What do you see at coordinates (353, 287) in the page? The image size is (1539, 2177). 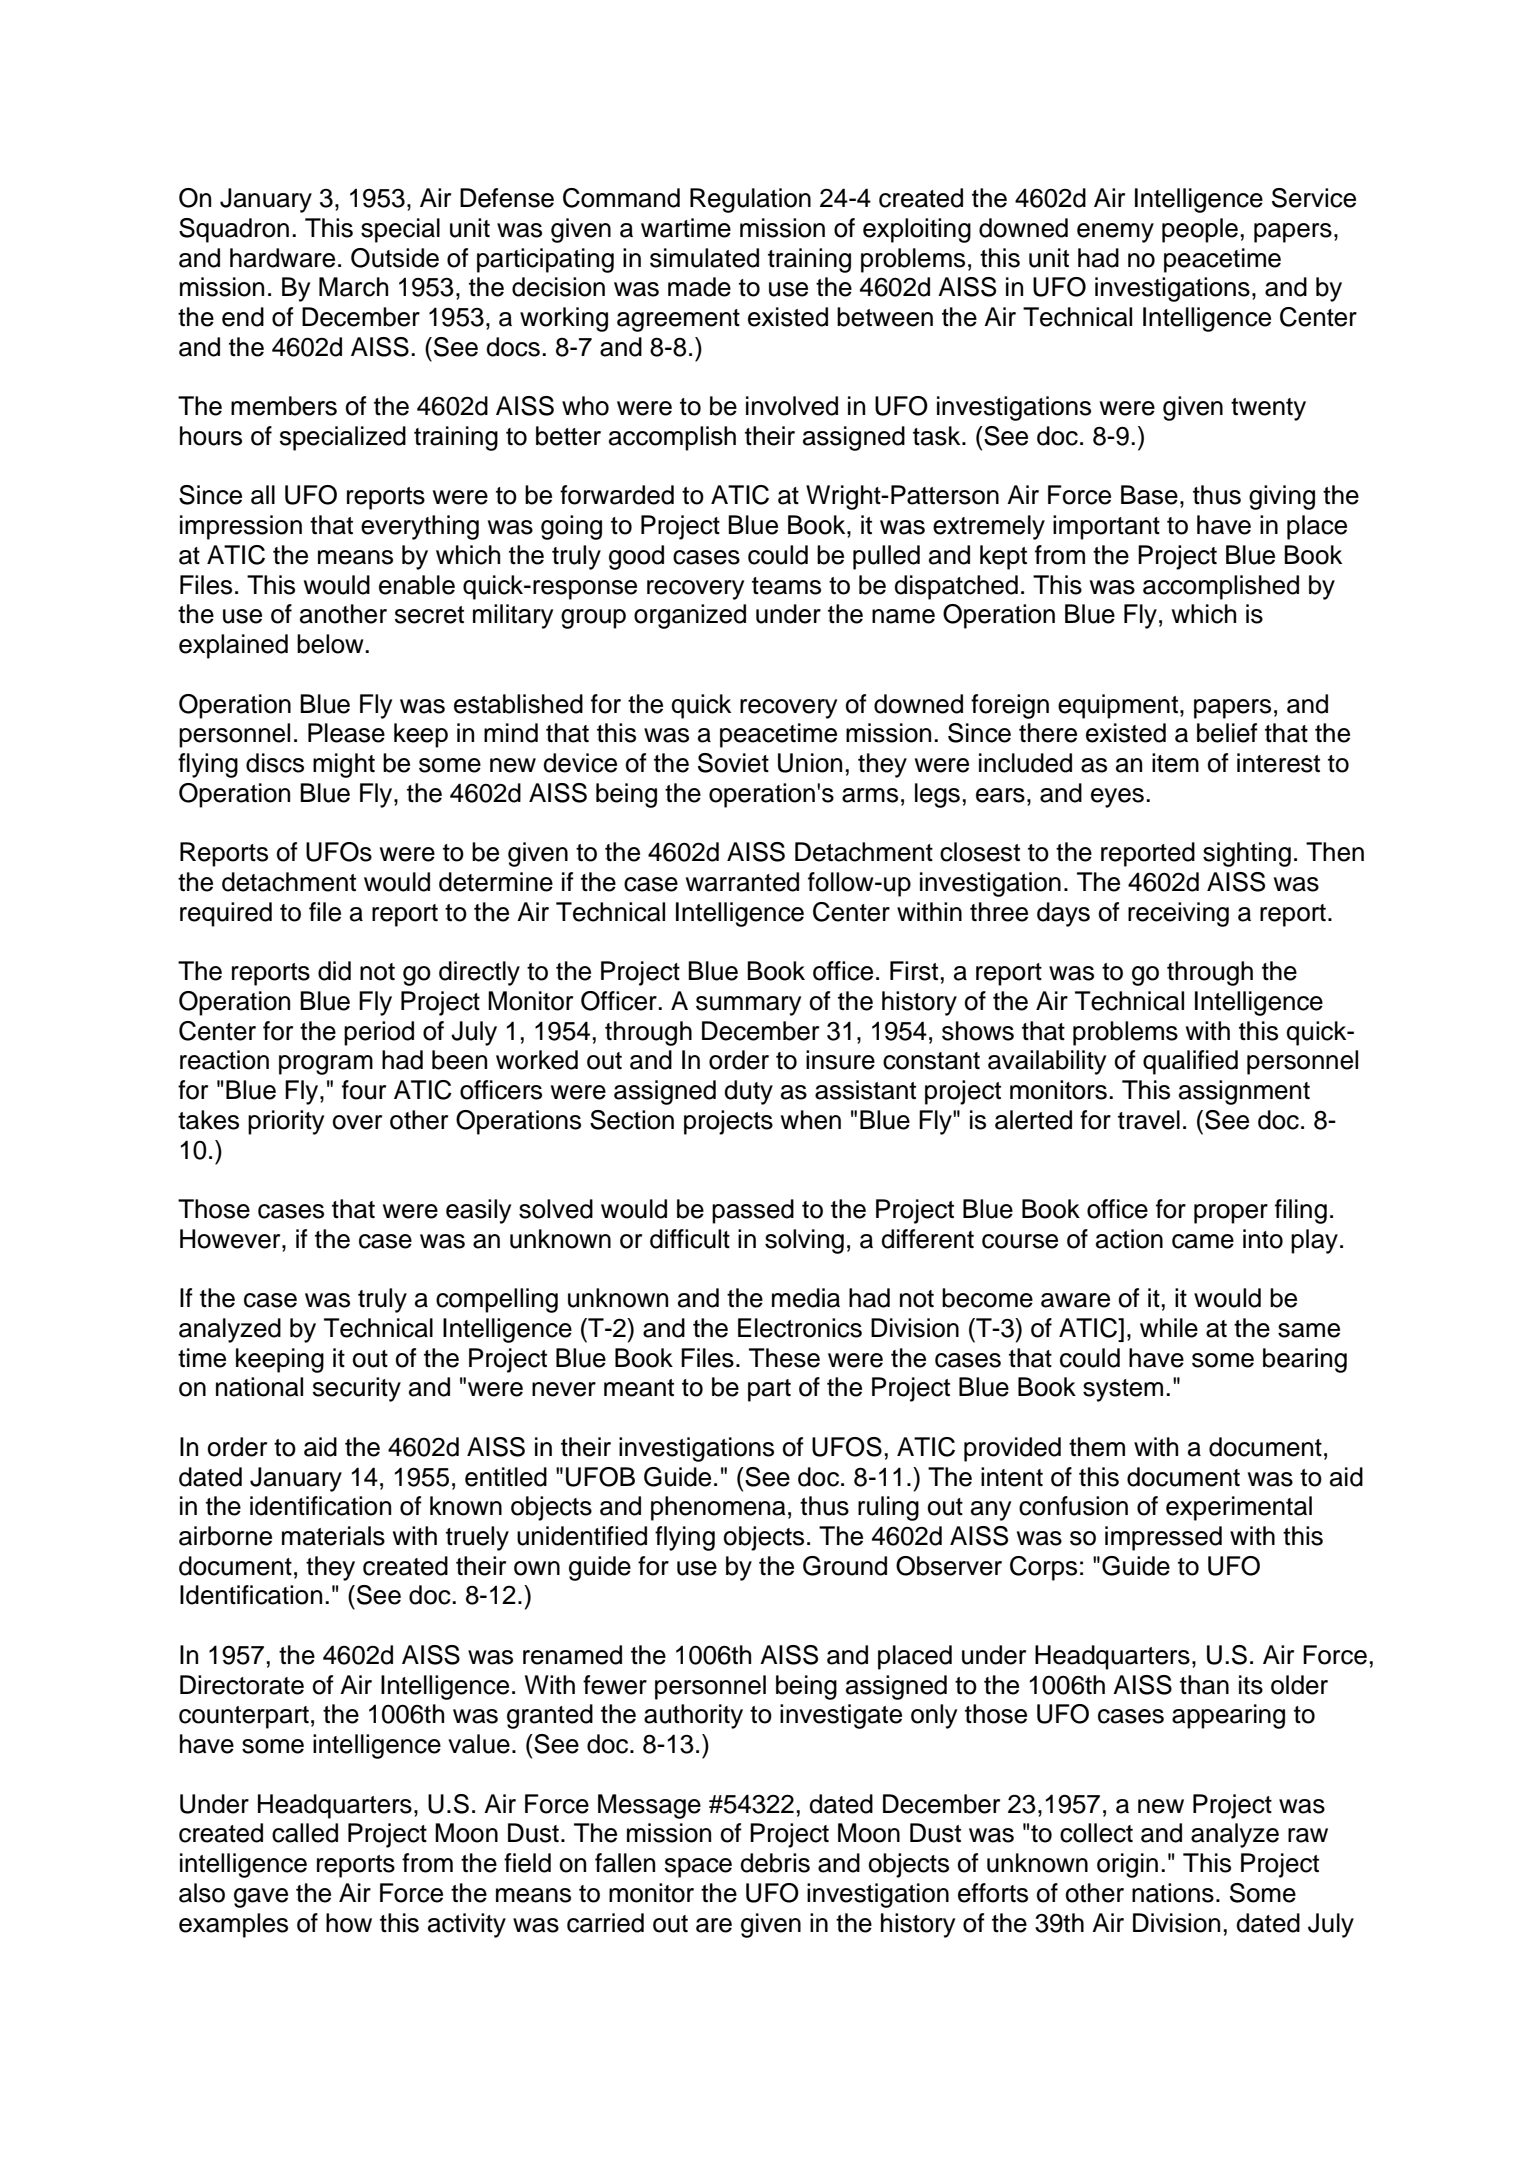 I see `March` at bounding box center [353, 287].
